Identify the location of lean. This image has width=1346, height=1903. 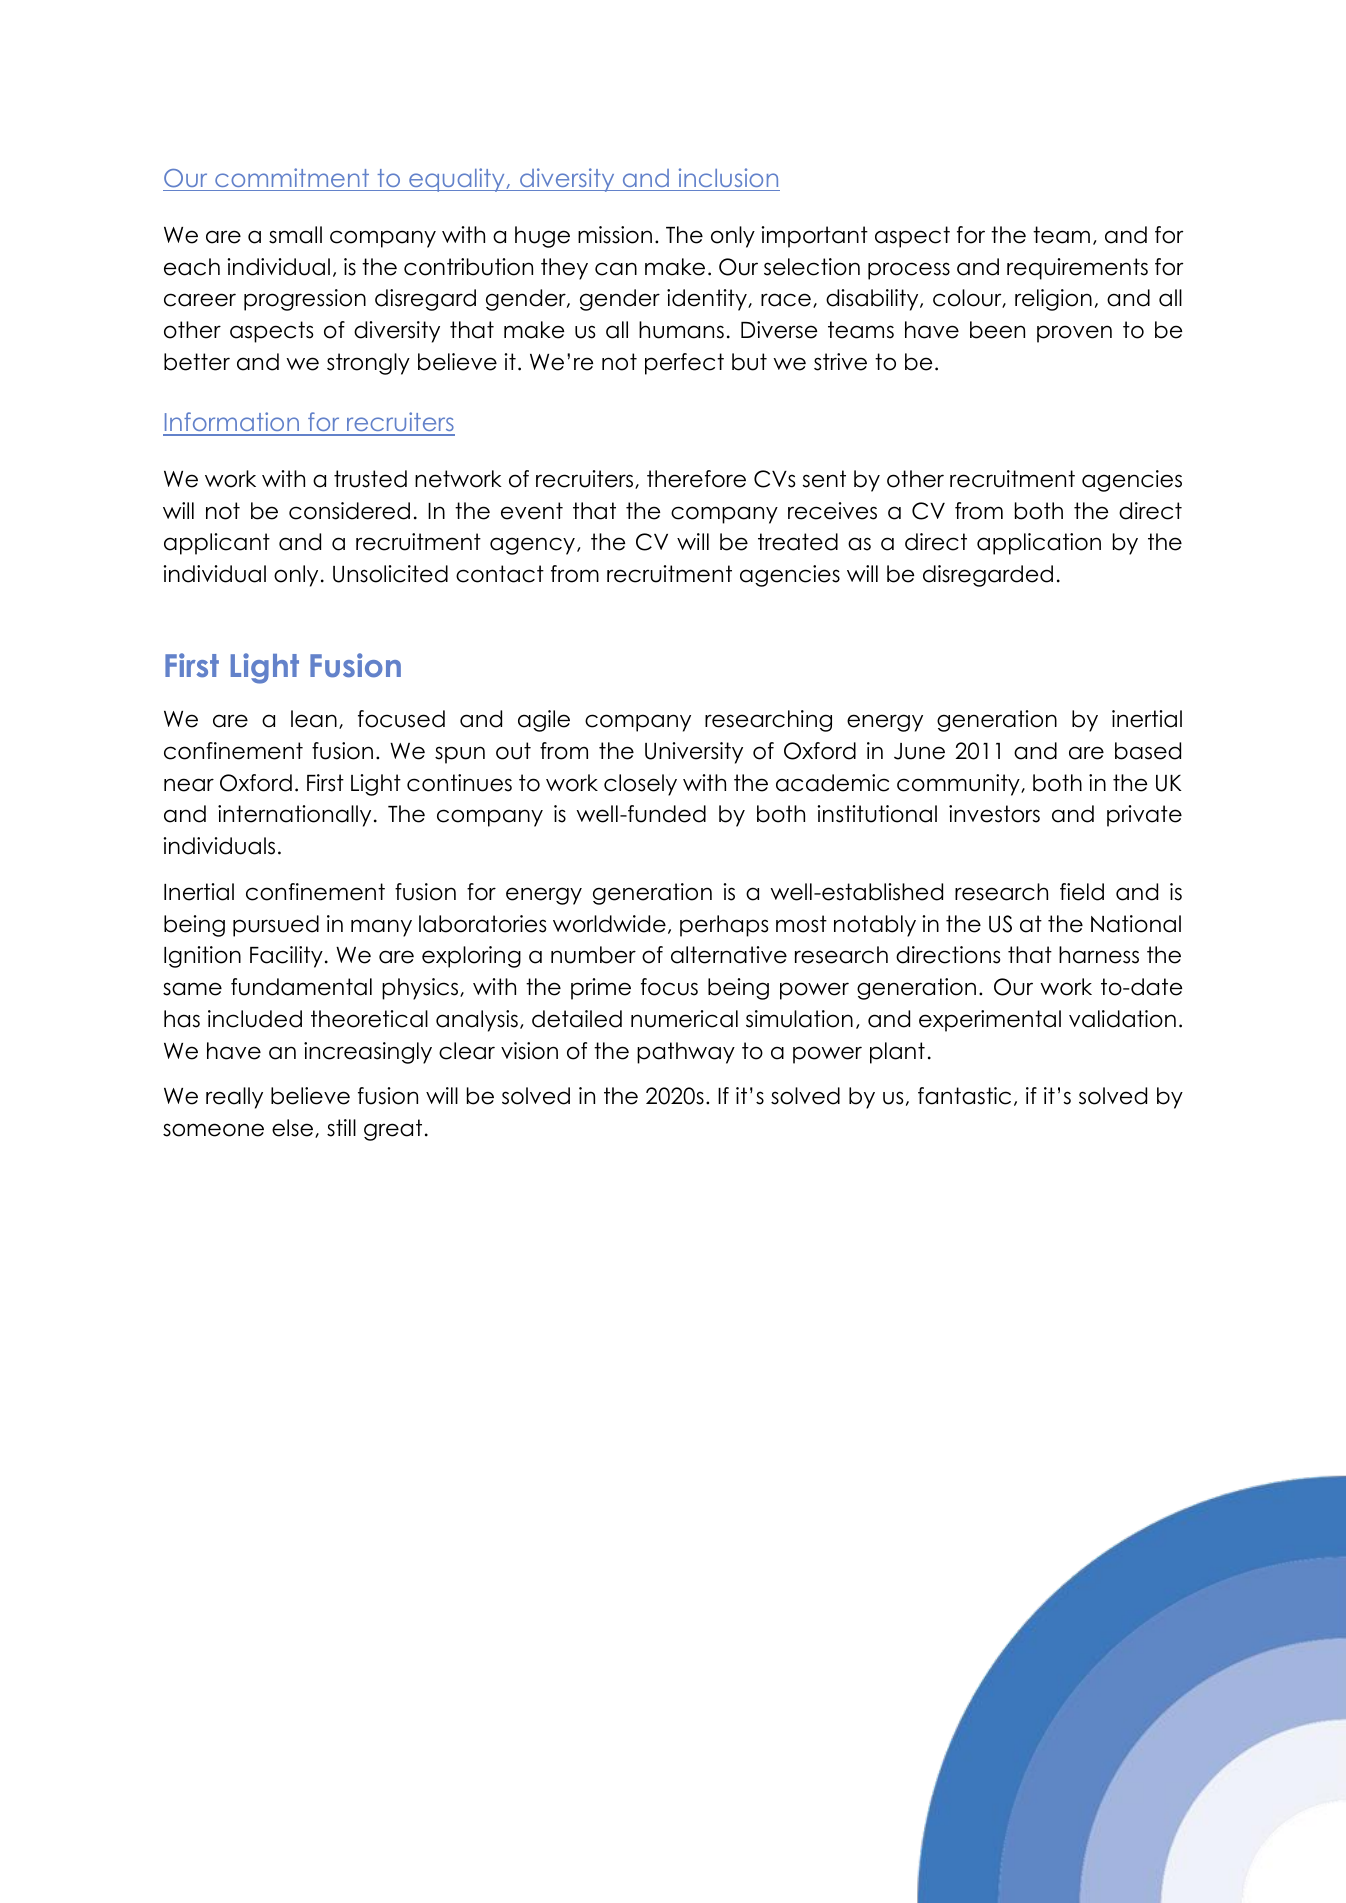
(314, 719).
